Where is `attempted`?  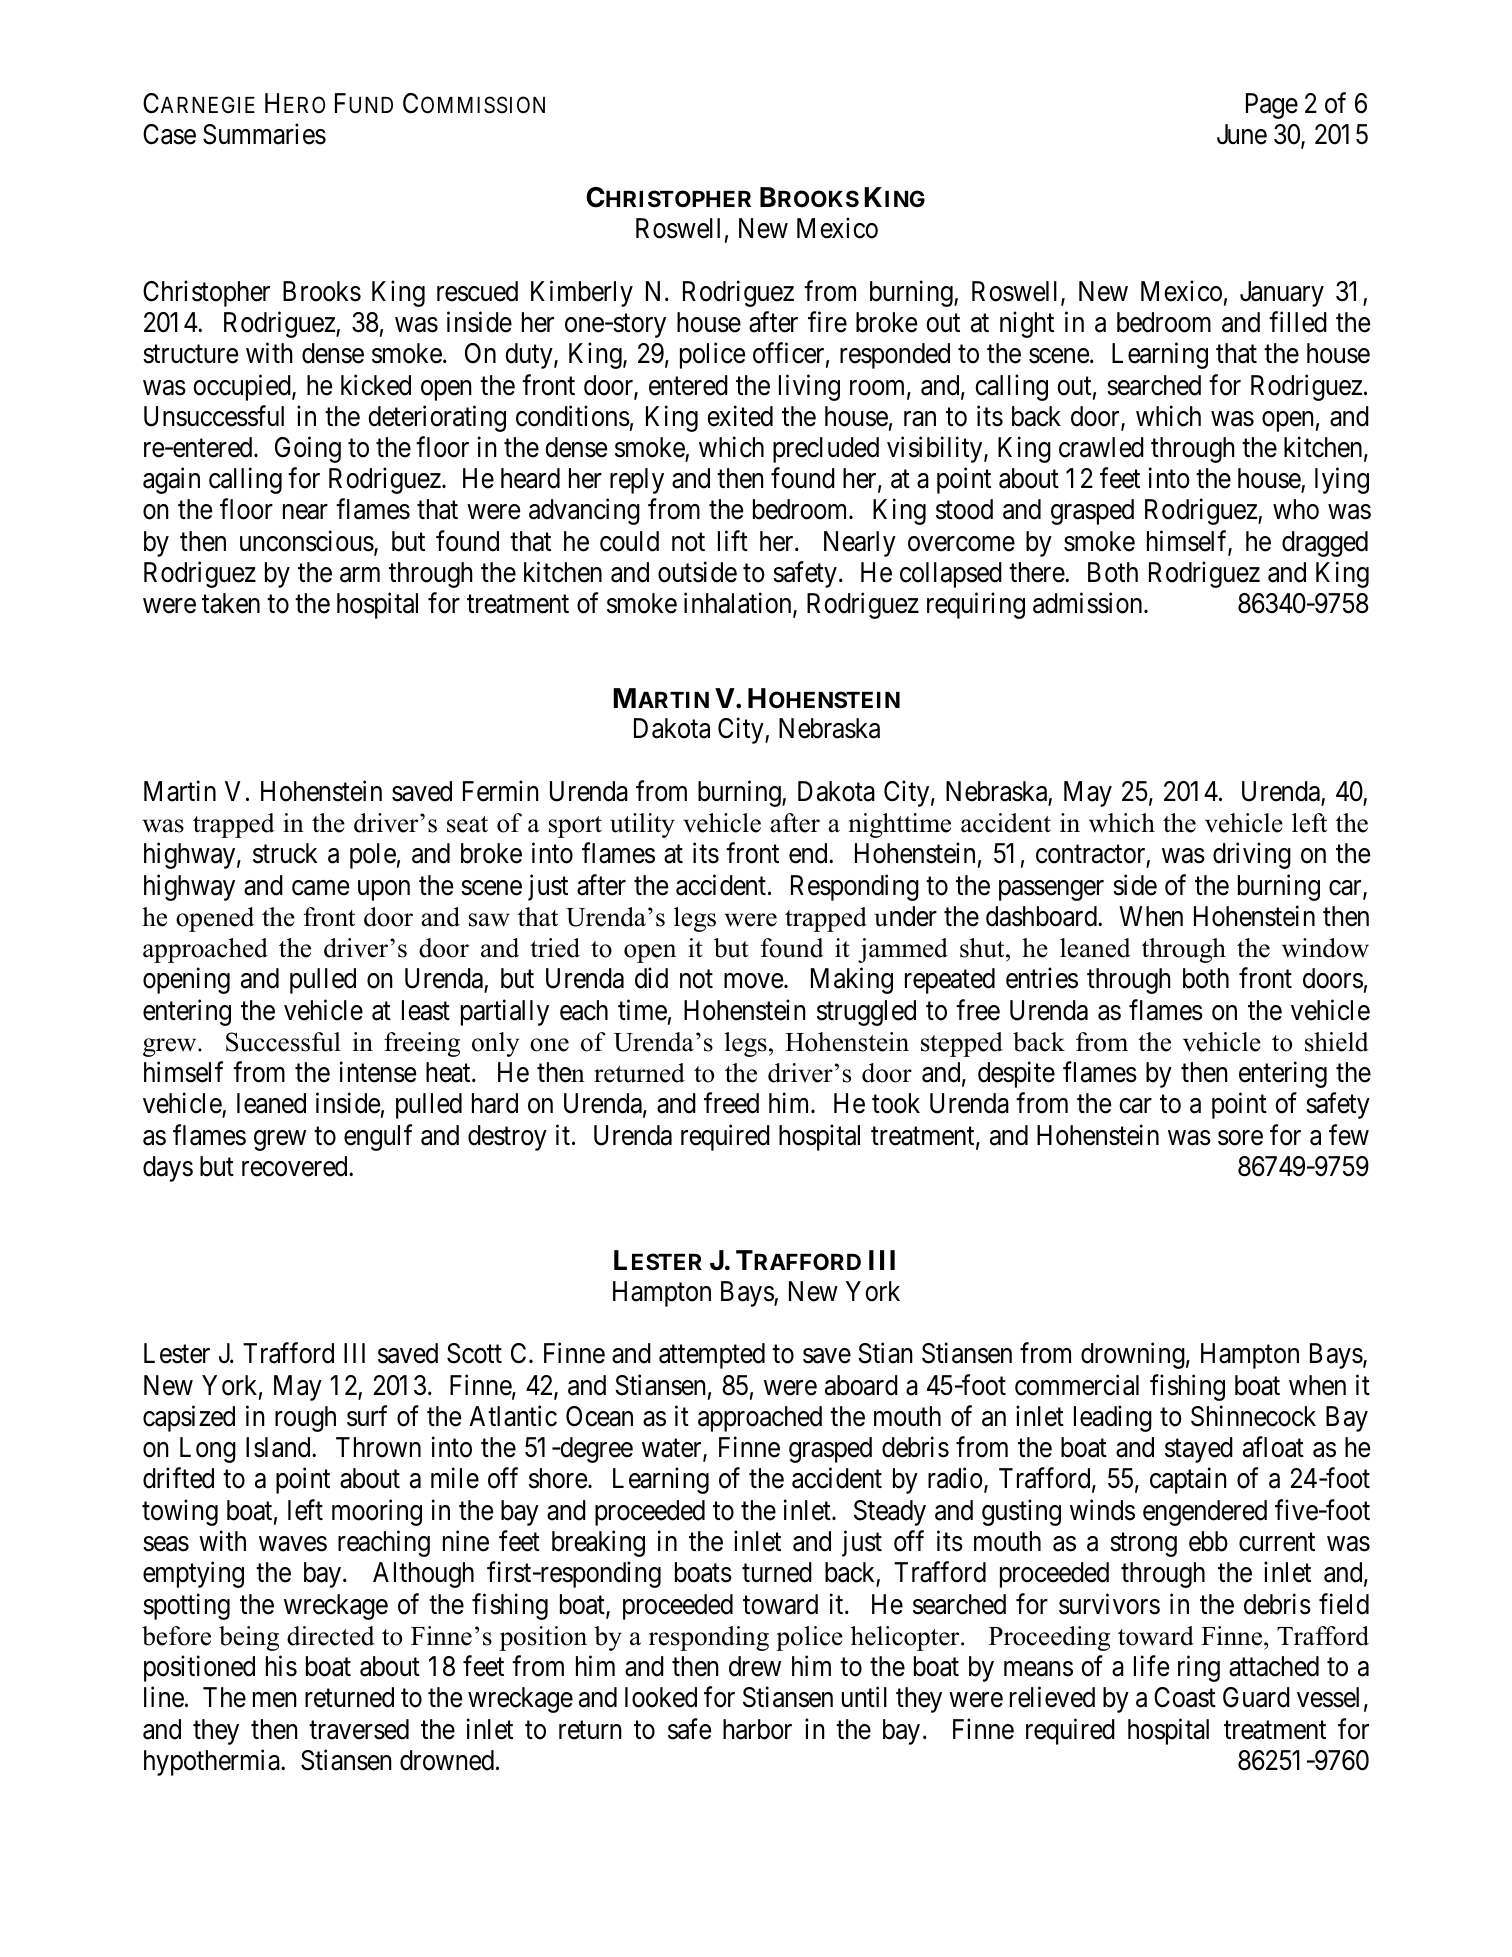 attempted is located at coordinates (712, 1356).
